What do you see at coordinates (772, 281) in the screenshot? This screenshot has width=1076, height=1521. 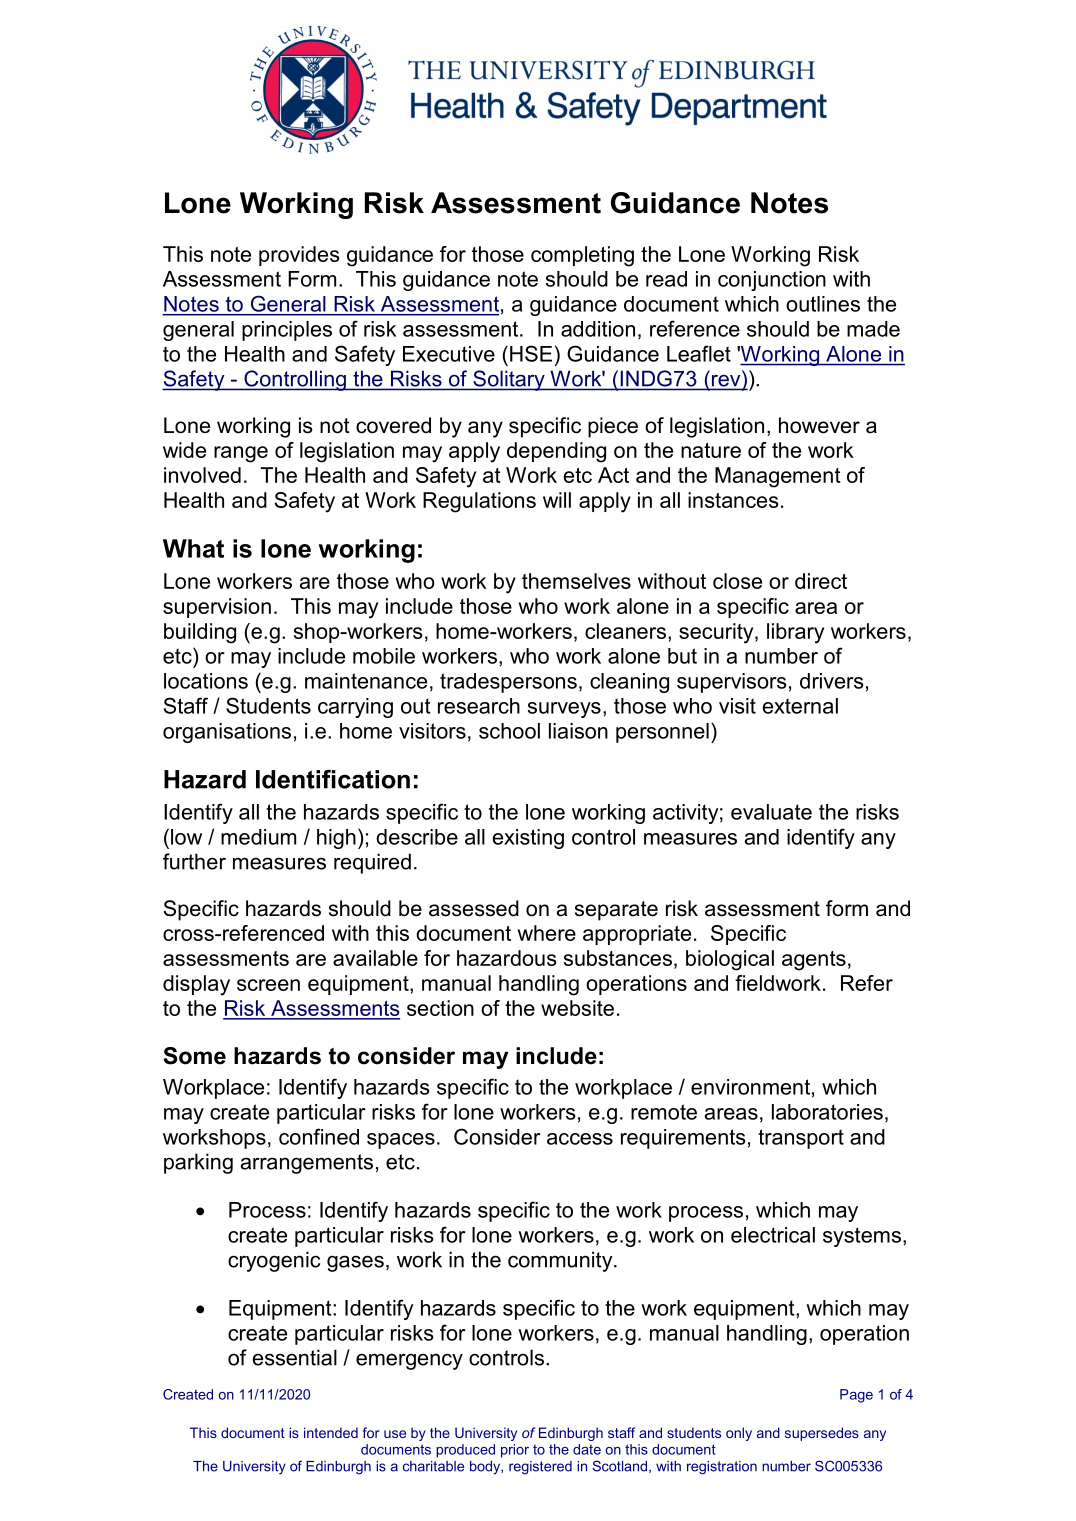 I see `conjunction` at bounding box center [772, 281].
